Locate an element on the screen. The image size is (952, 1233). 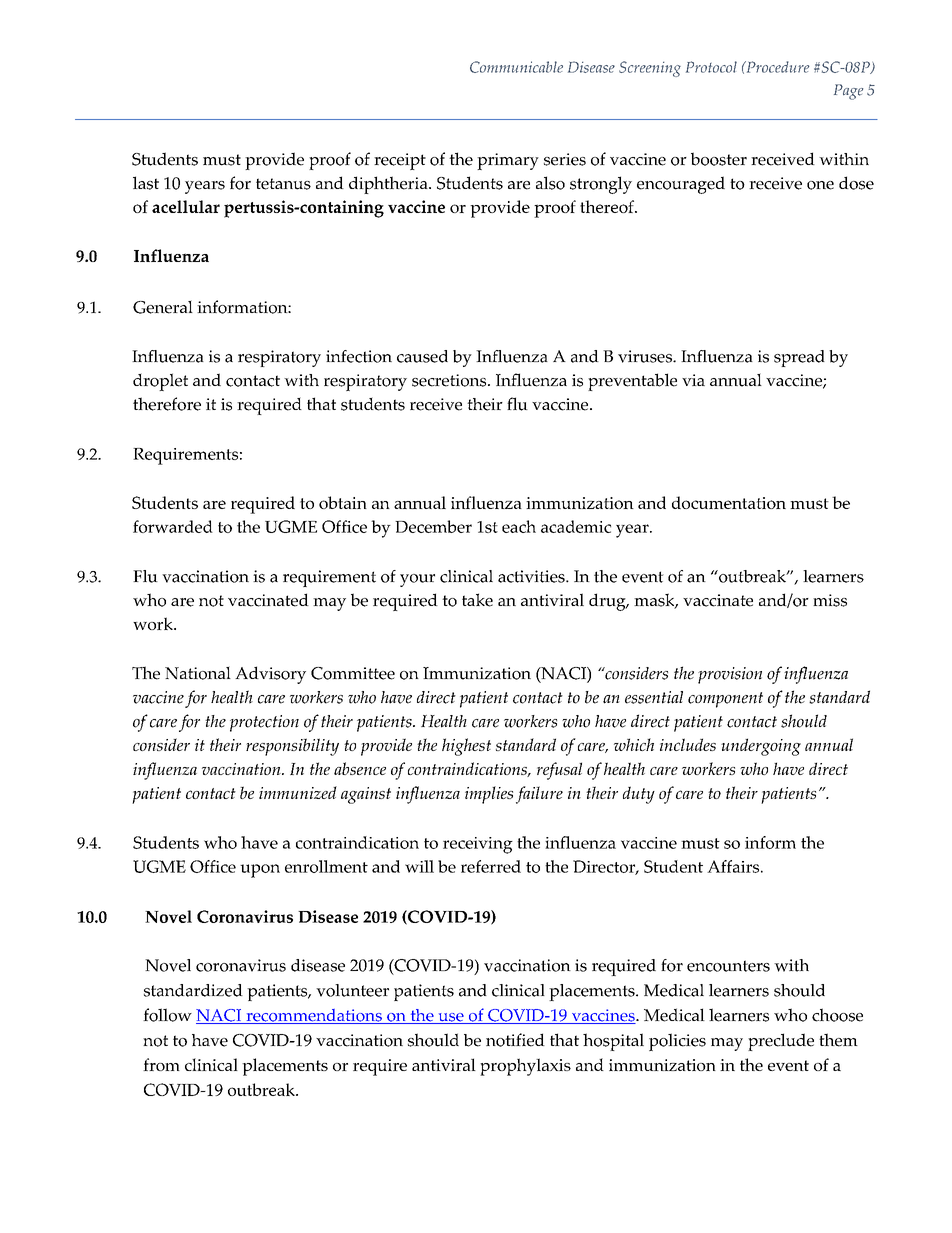
General is located at coordinates (163, 307).
